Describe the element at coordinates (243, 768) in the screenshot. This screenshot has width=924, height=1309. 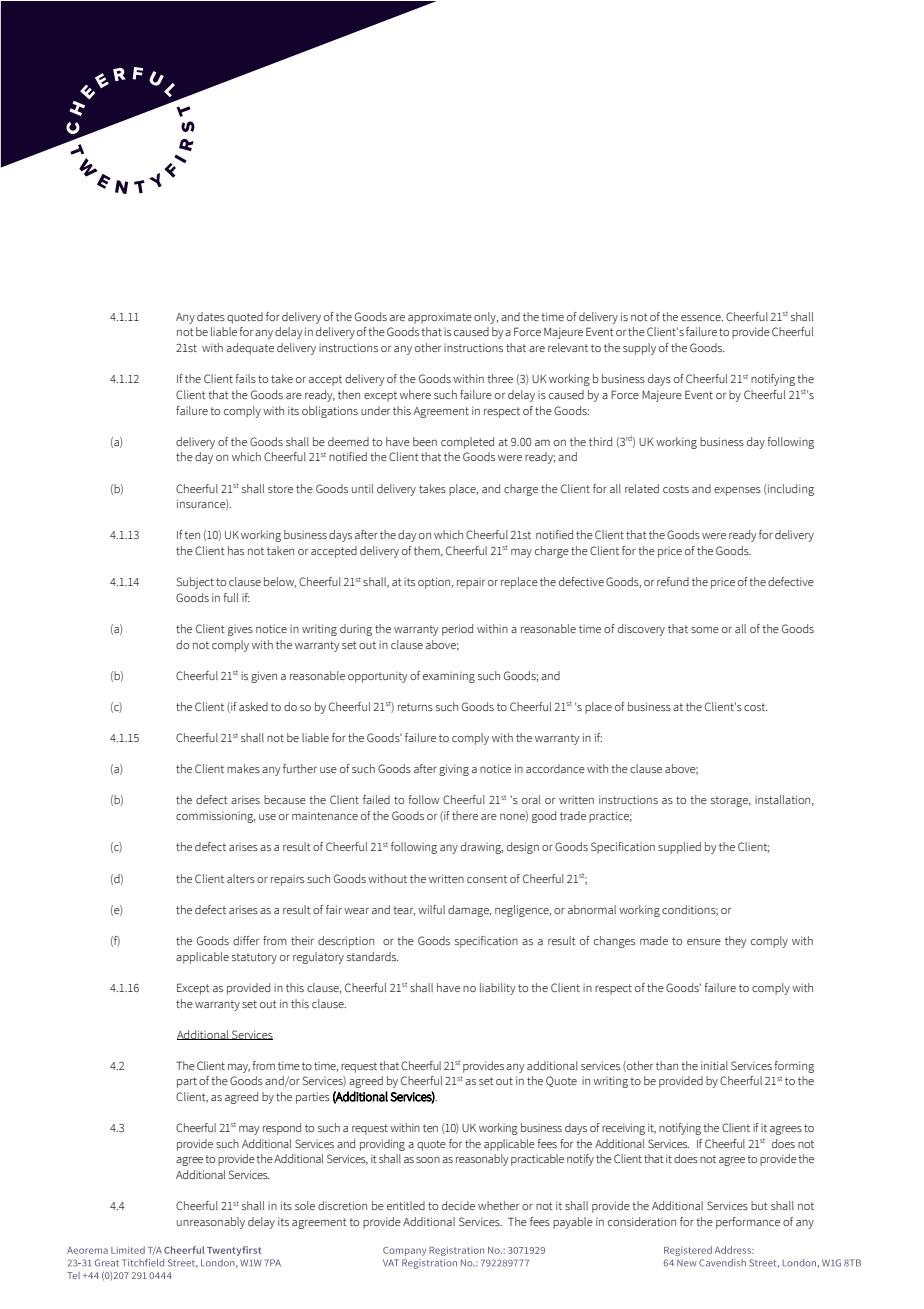
I see `makes` at that location.
